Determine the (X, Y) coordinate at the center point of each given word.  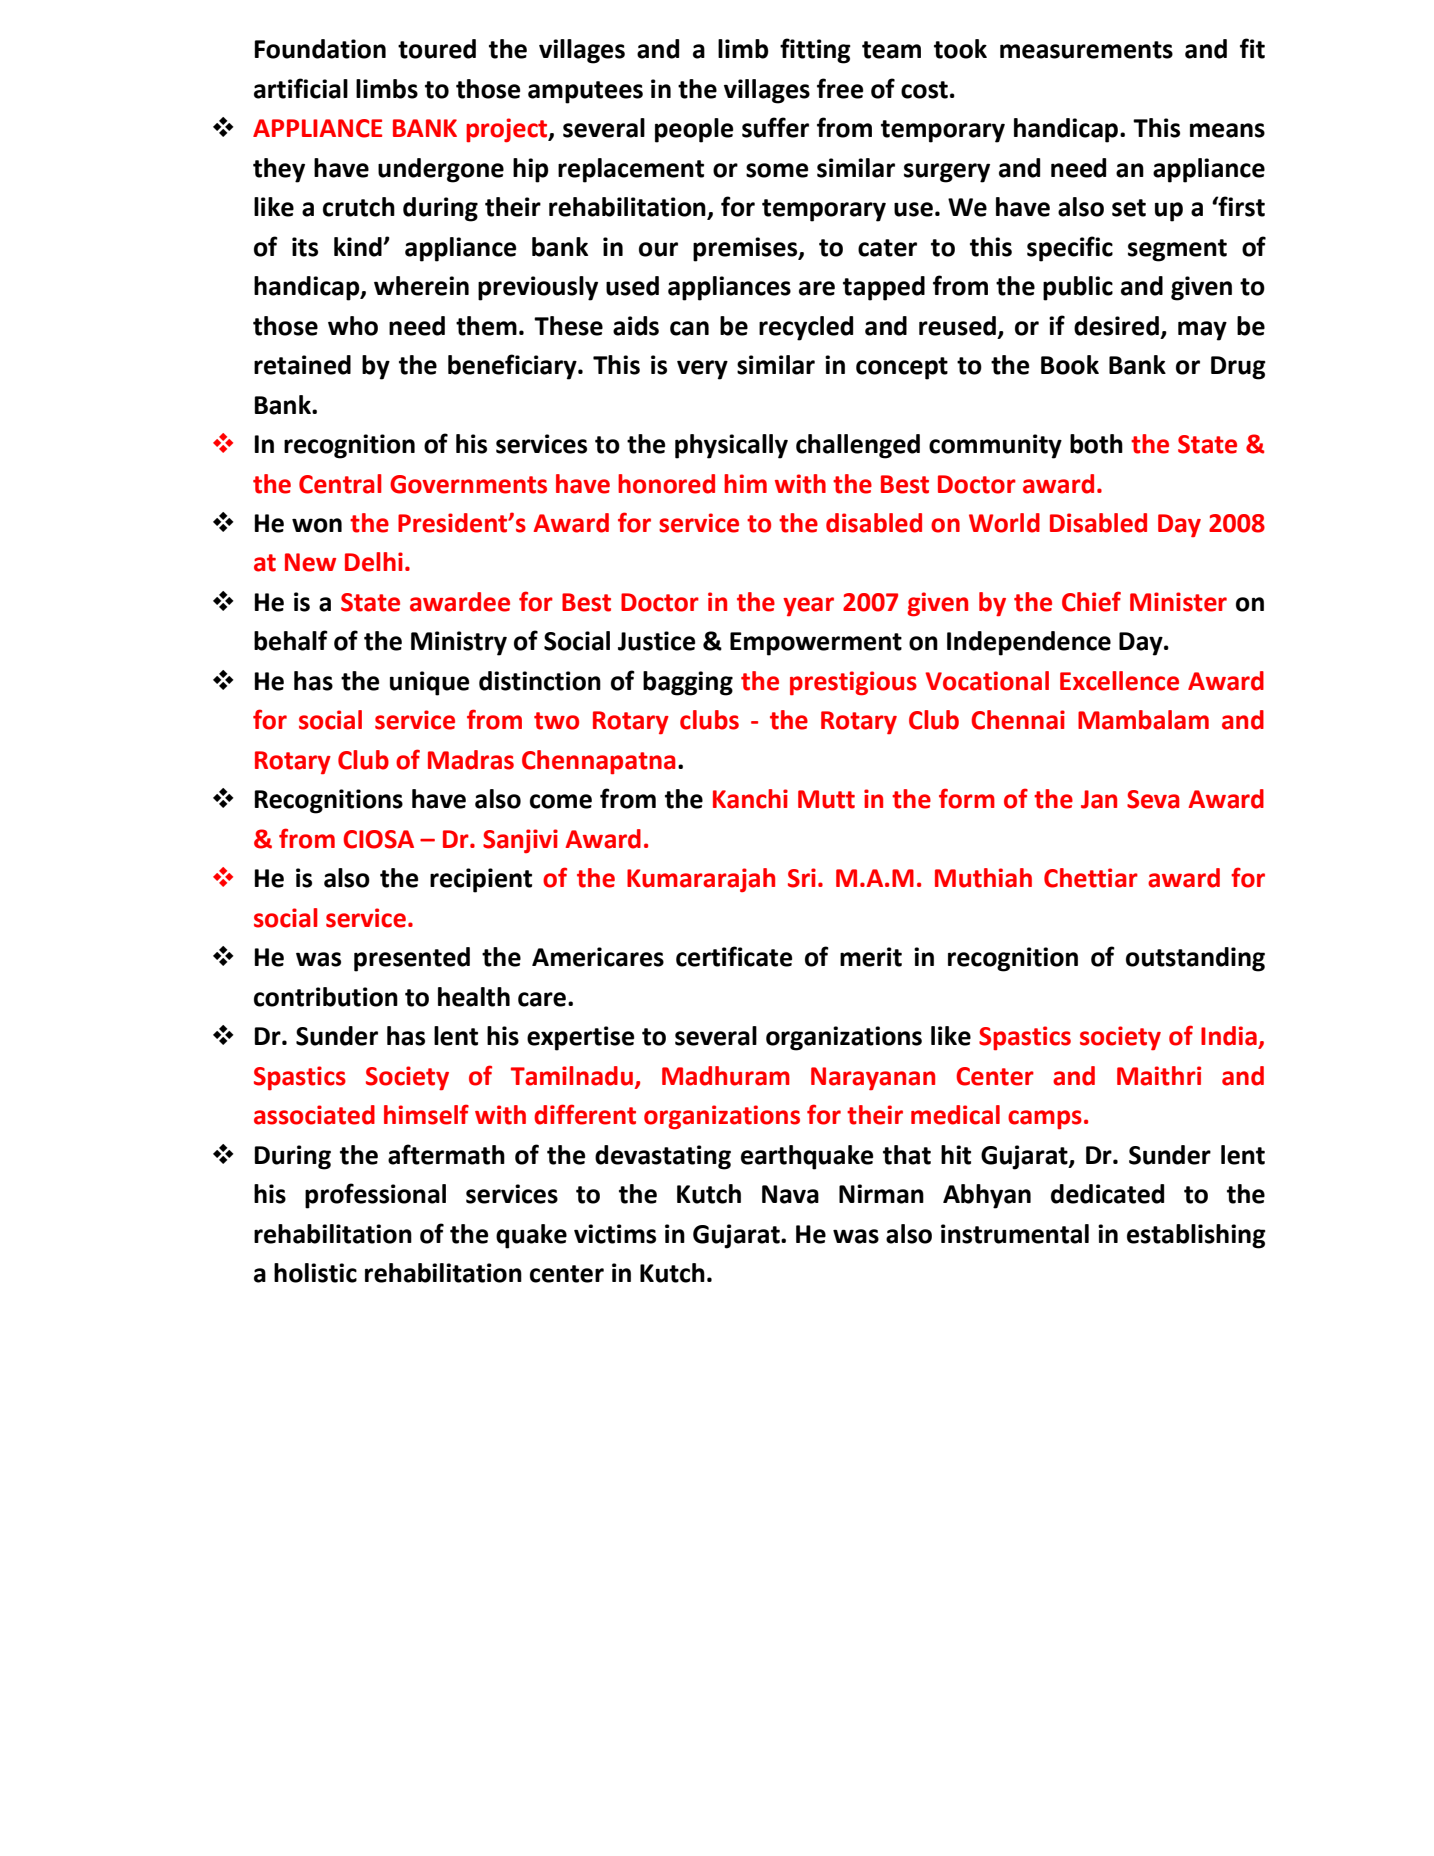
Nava (790, 1194)
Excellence (1119, 681)
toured (437, 49)
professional (375, 1196)
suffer (775, 127)
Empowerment (816, 644)
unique (430, 683)
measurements (1086, 50)
